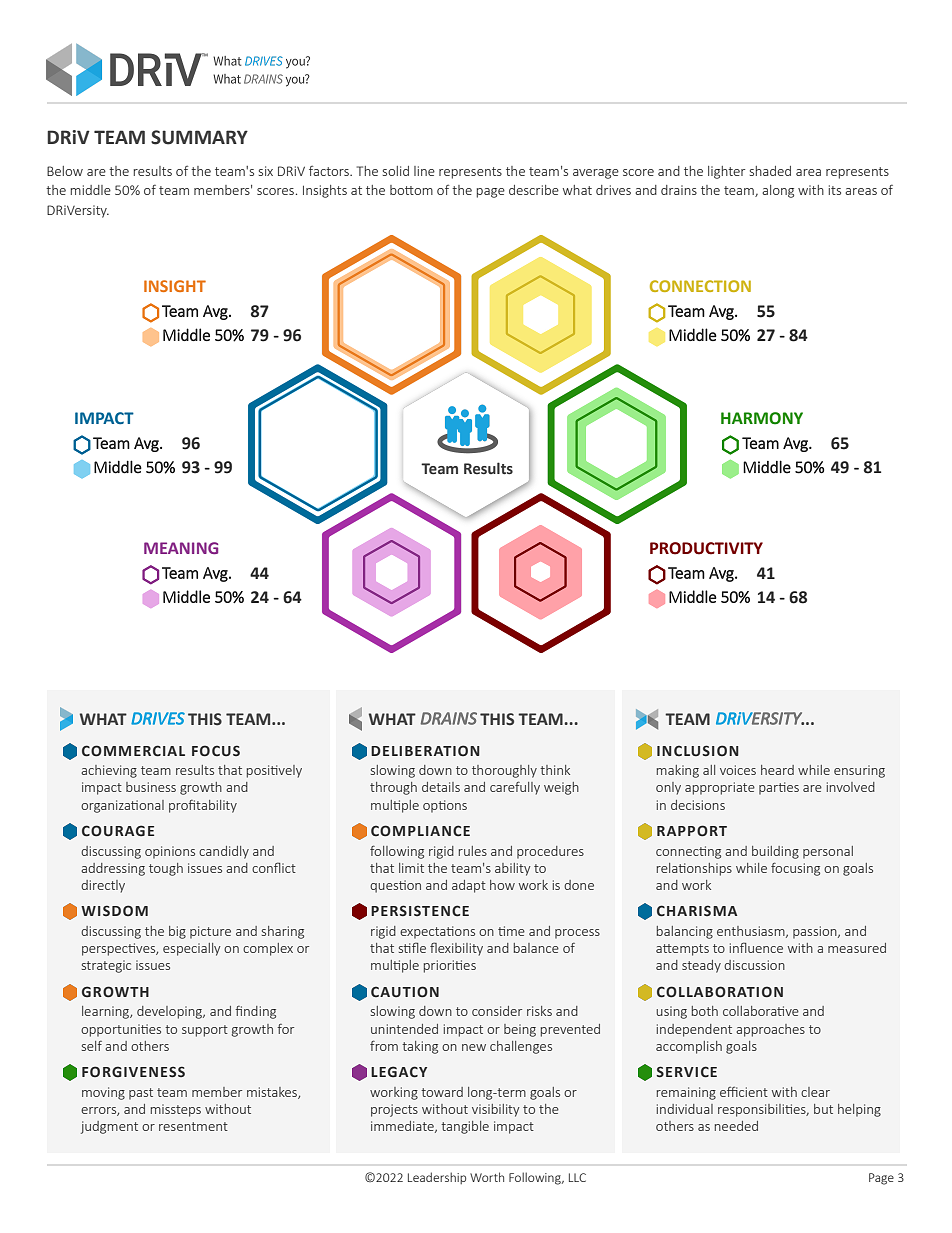 Image resolution: width=952 pixels, height=1233 pixels. I want to click on DELIBERATION, so click(425, 750).
